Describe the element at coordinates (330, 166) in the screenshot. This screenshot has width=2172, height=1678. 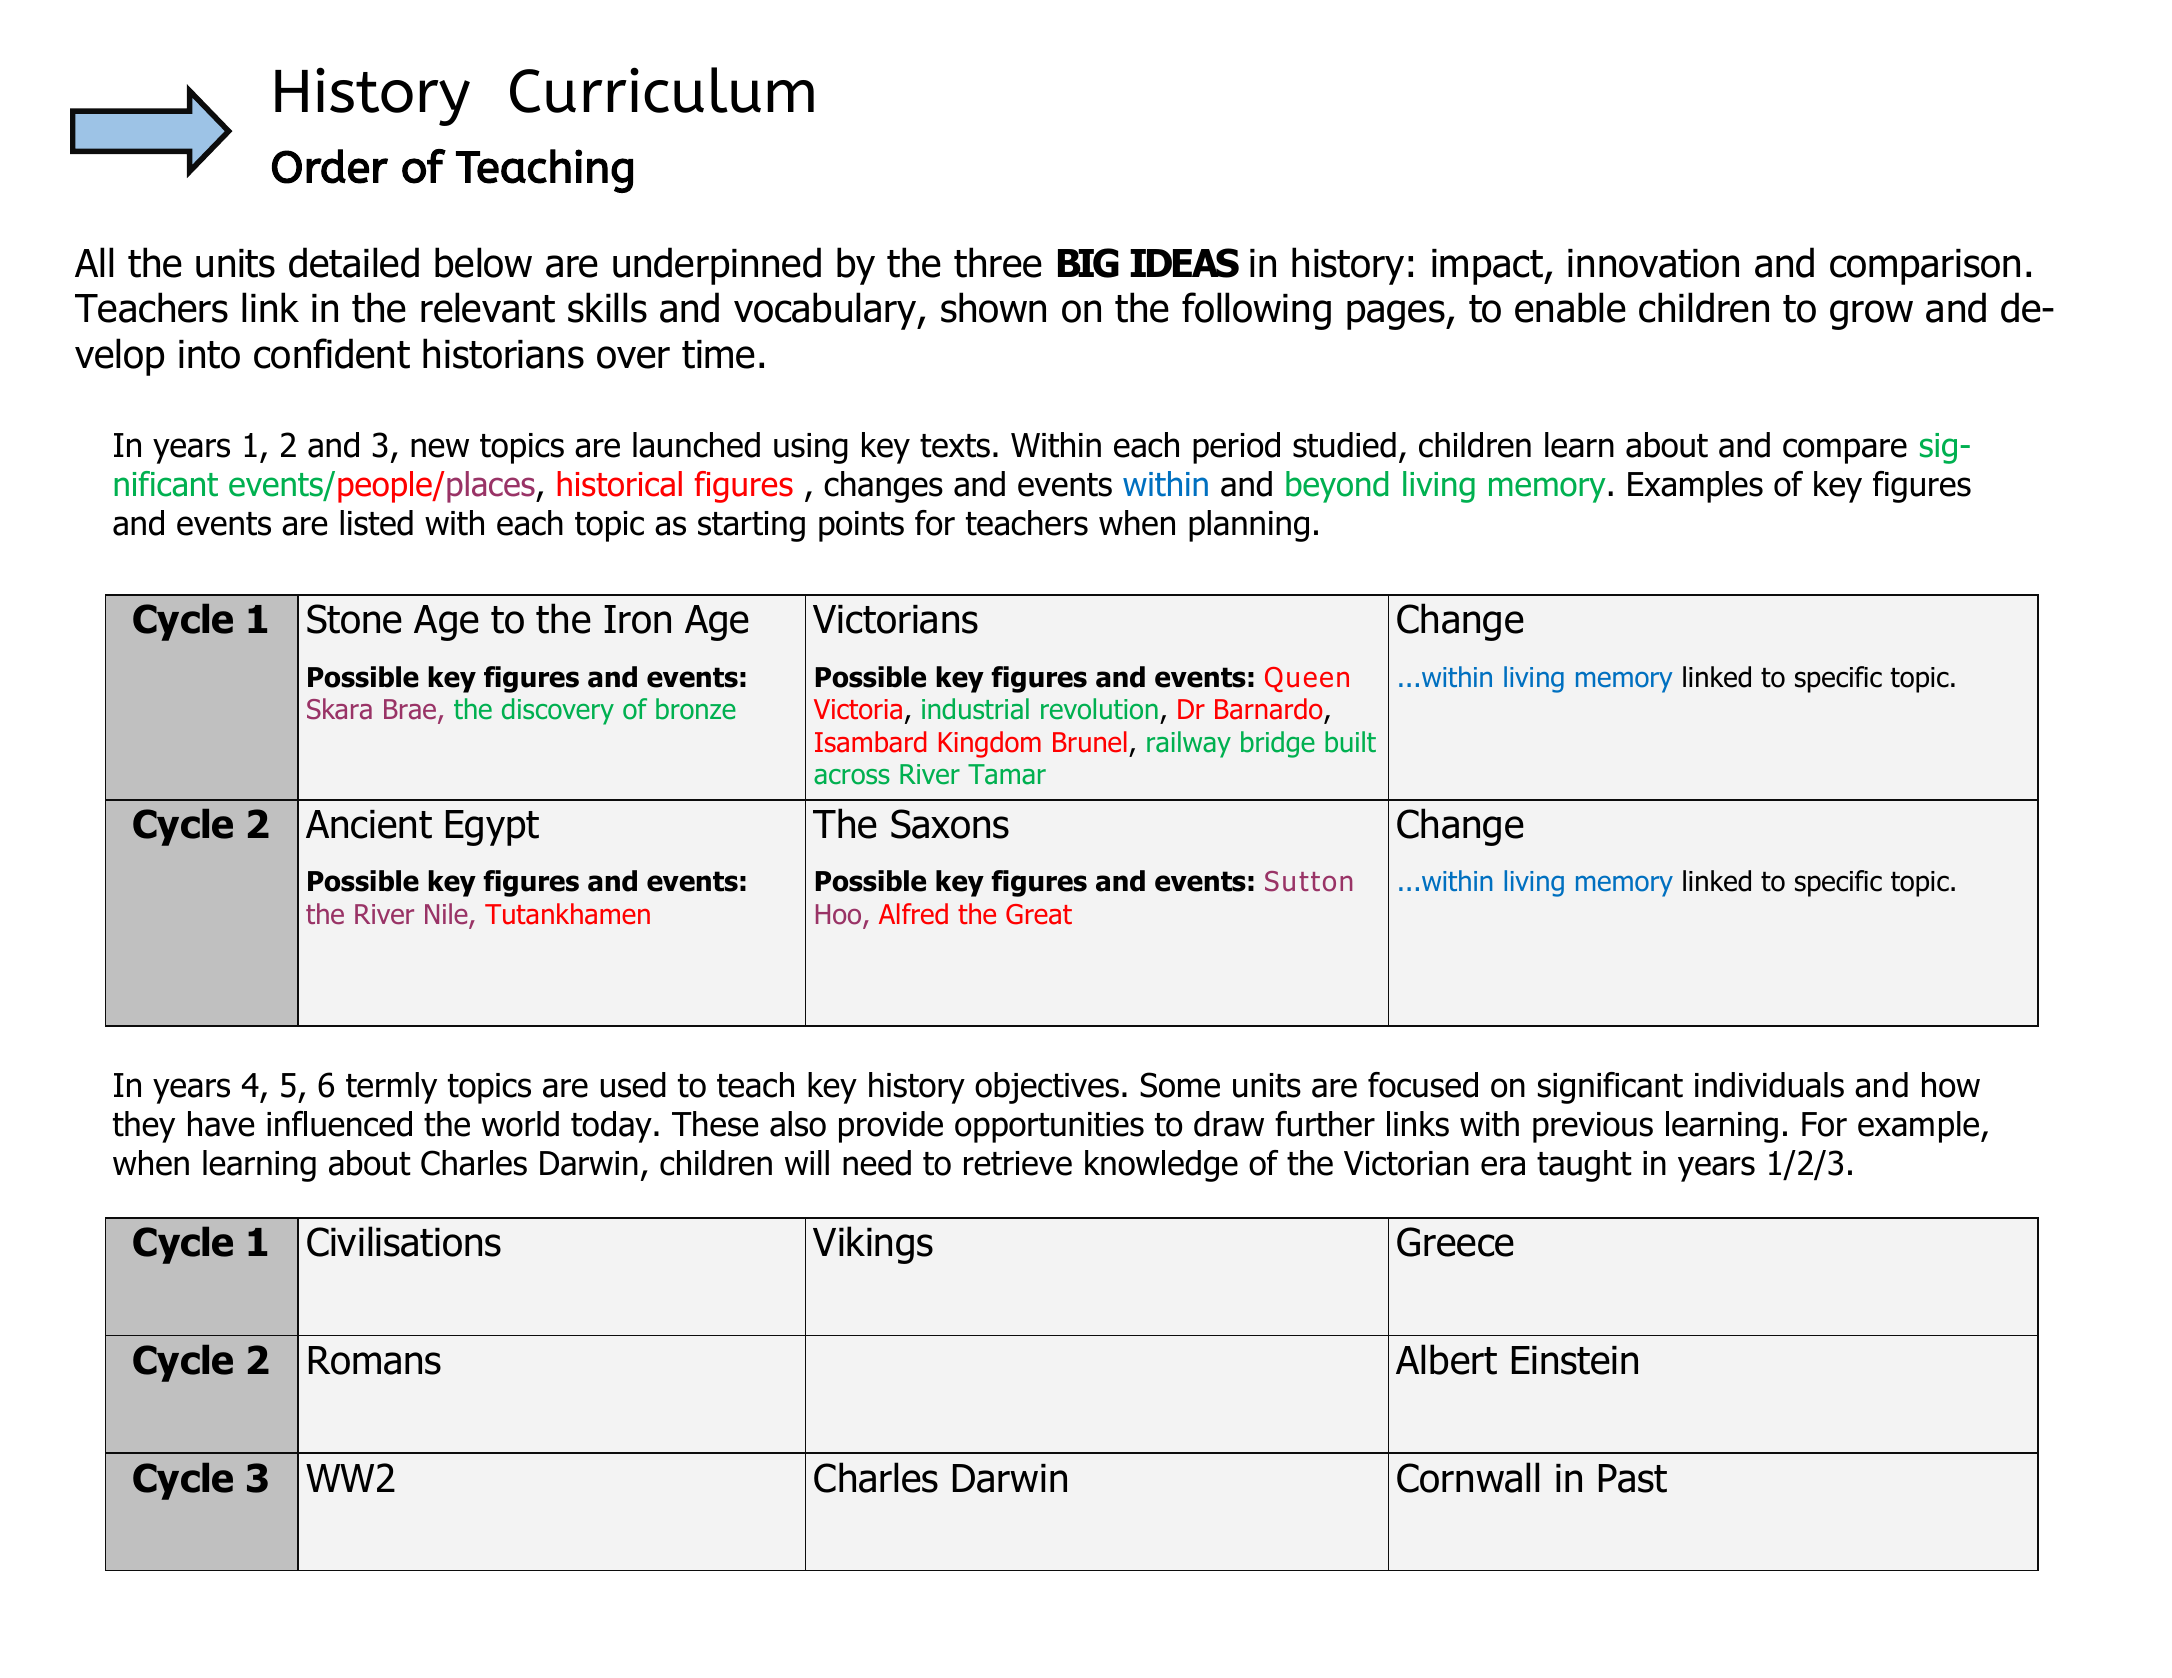
I see `Order` at that location.
